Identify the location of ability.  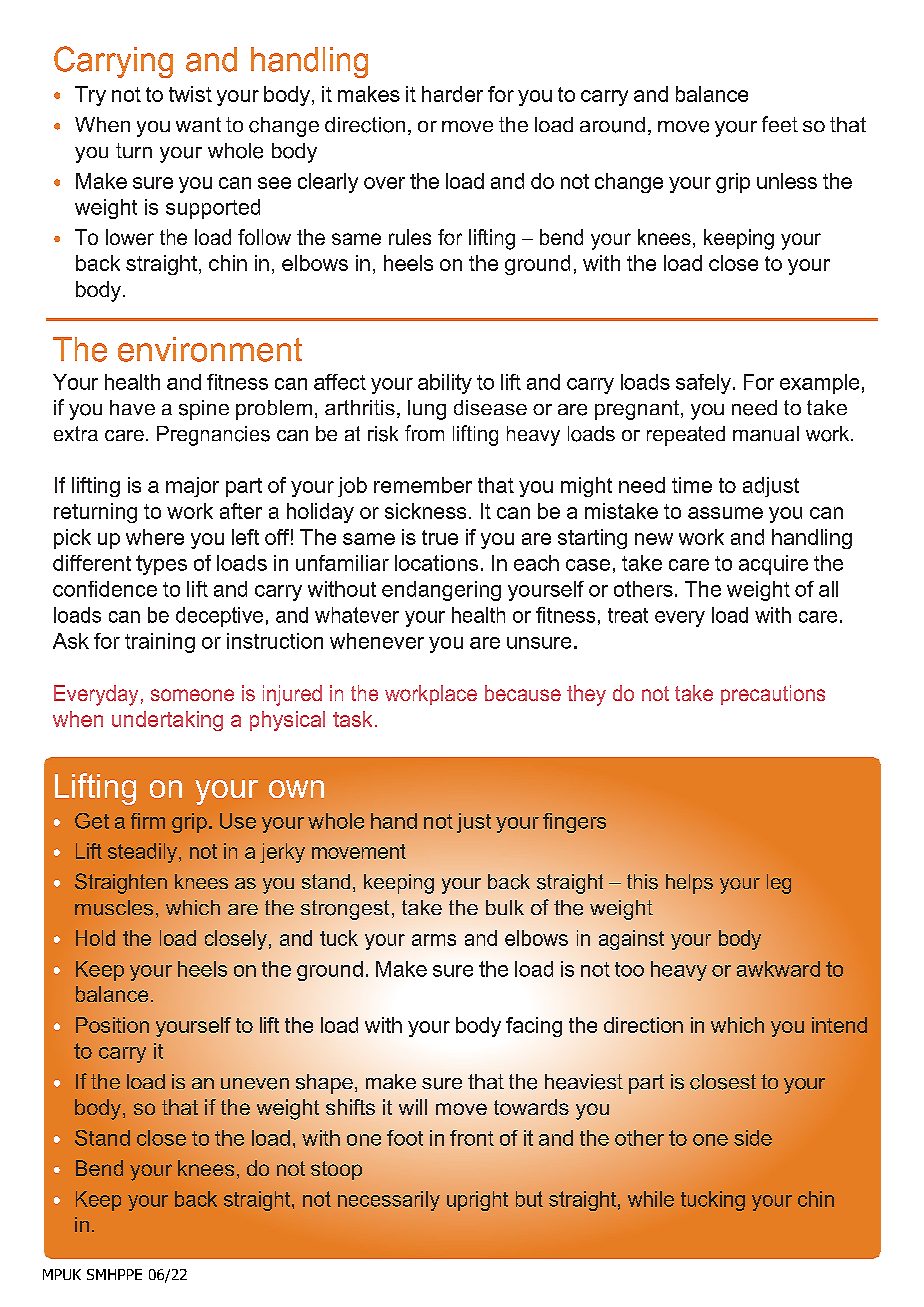
(445, 384).
